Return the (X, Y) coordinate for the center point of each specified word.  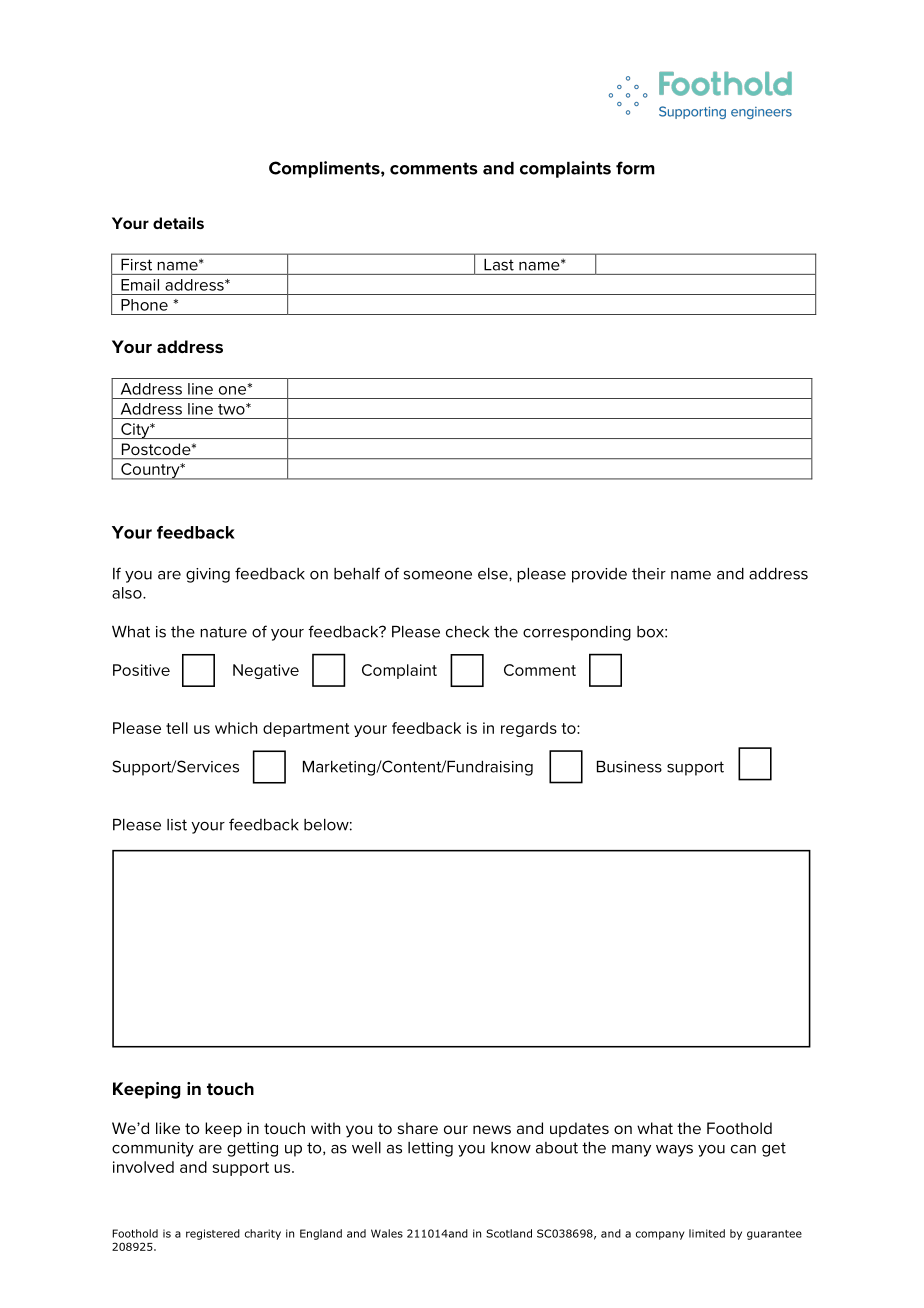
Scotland (509, 1233)
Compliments (325, 169)
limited (707, 1233)
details (178, 223)
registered (213, 1234)
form (635, 168)
